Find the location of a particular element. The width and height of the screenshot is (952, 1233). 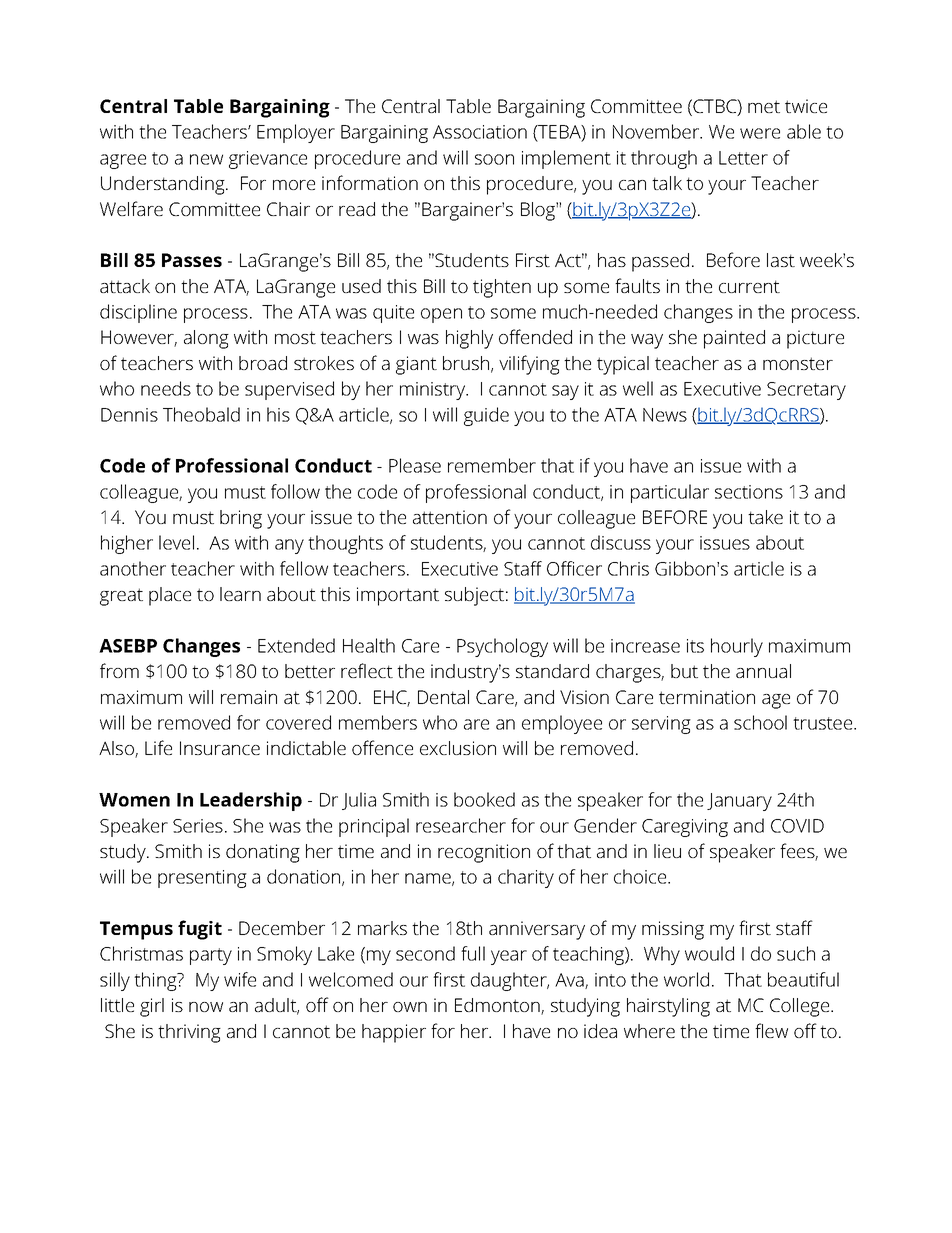

were is located at coordinates (760, 133).
